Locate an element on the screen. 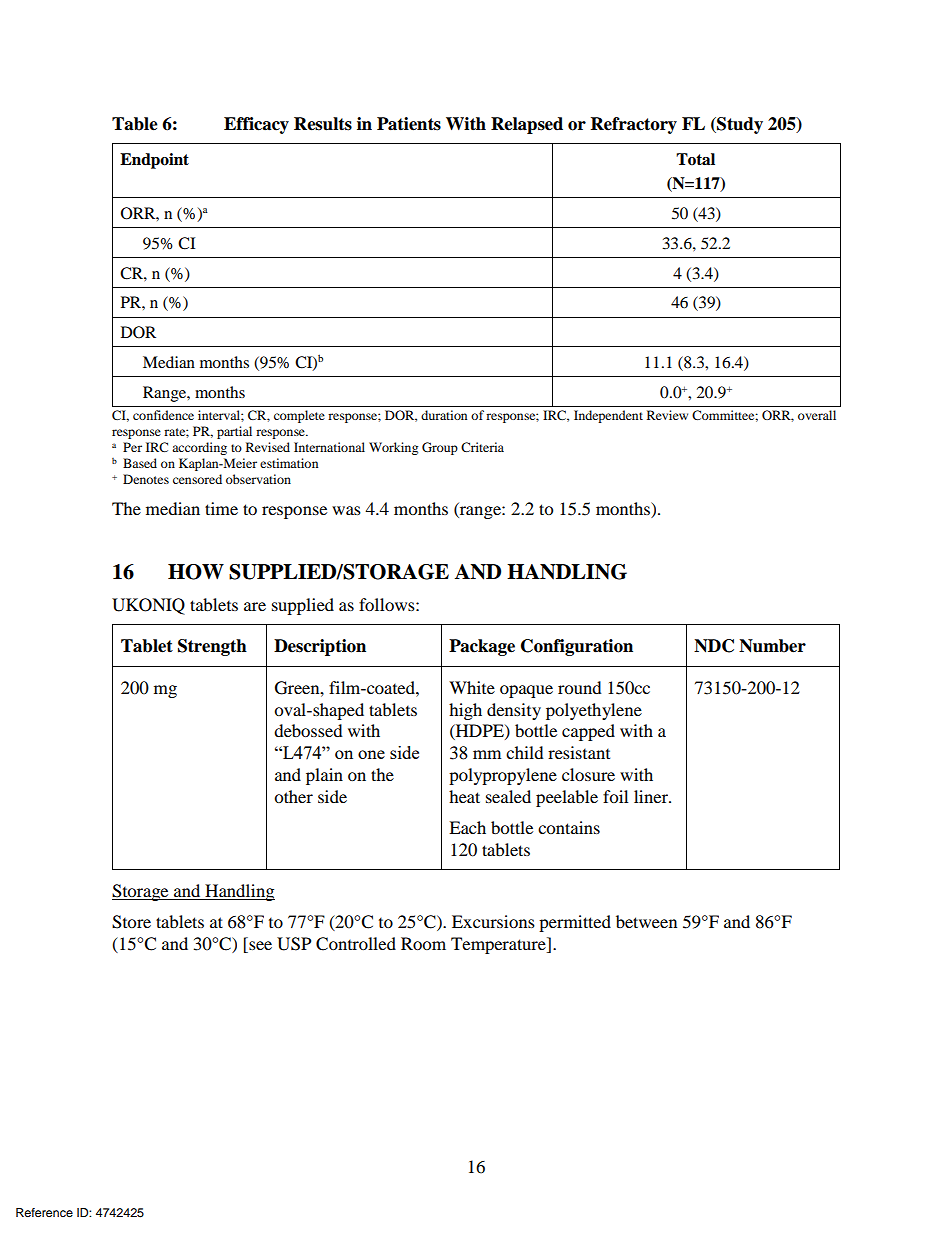  other is located at coordinates (293, 796).
